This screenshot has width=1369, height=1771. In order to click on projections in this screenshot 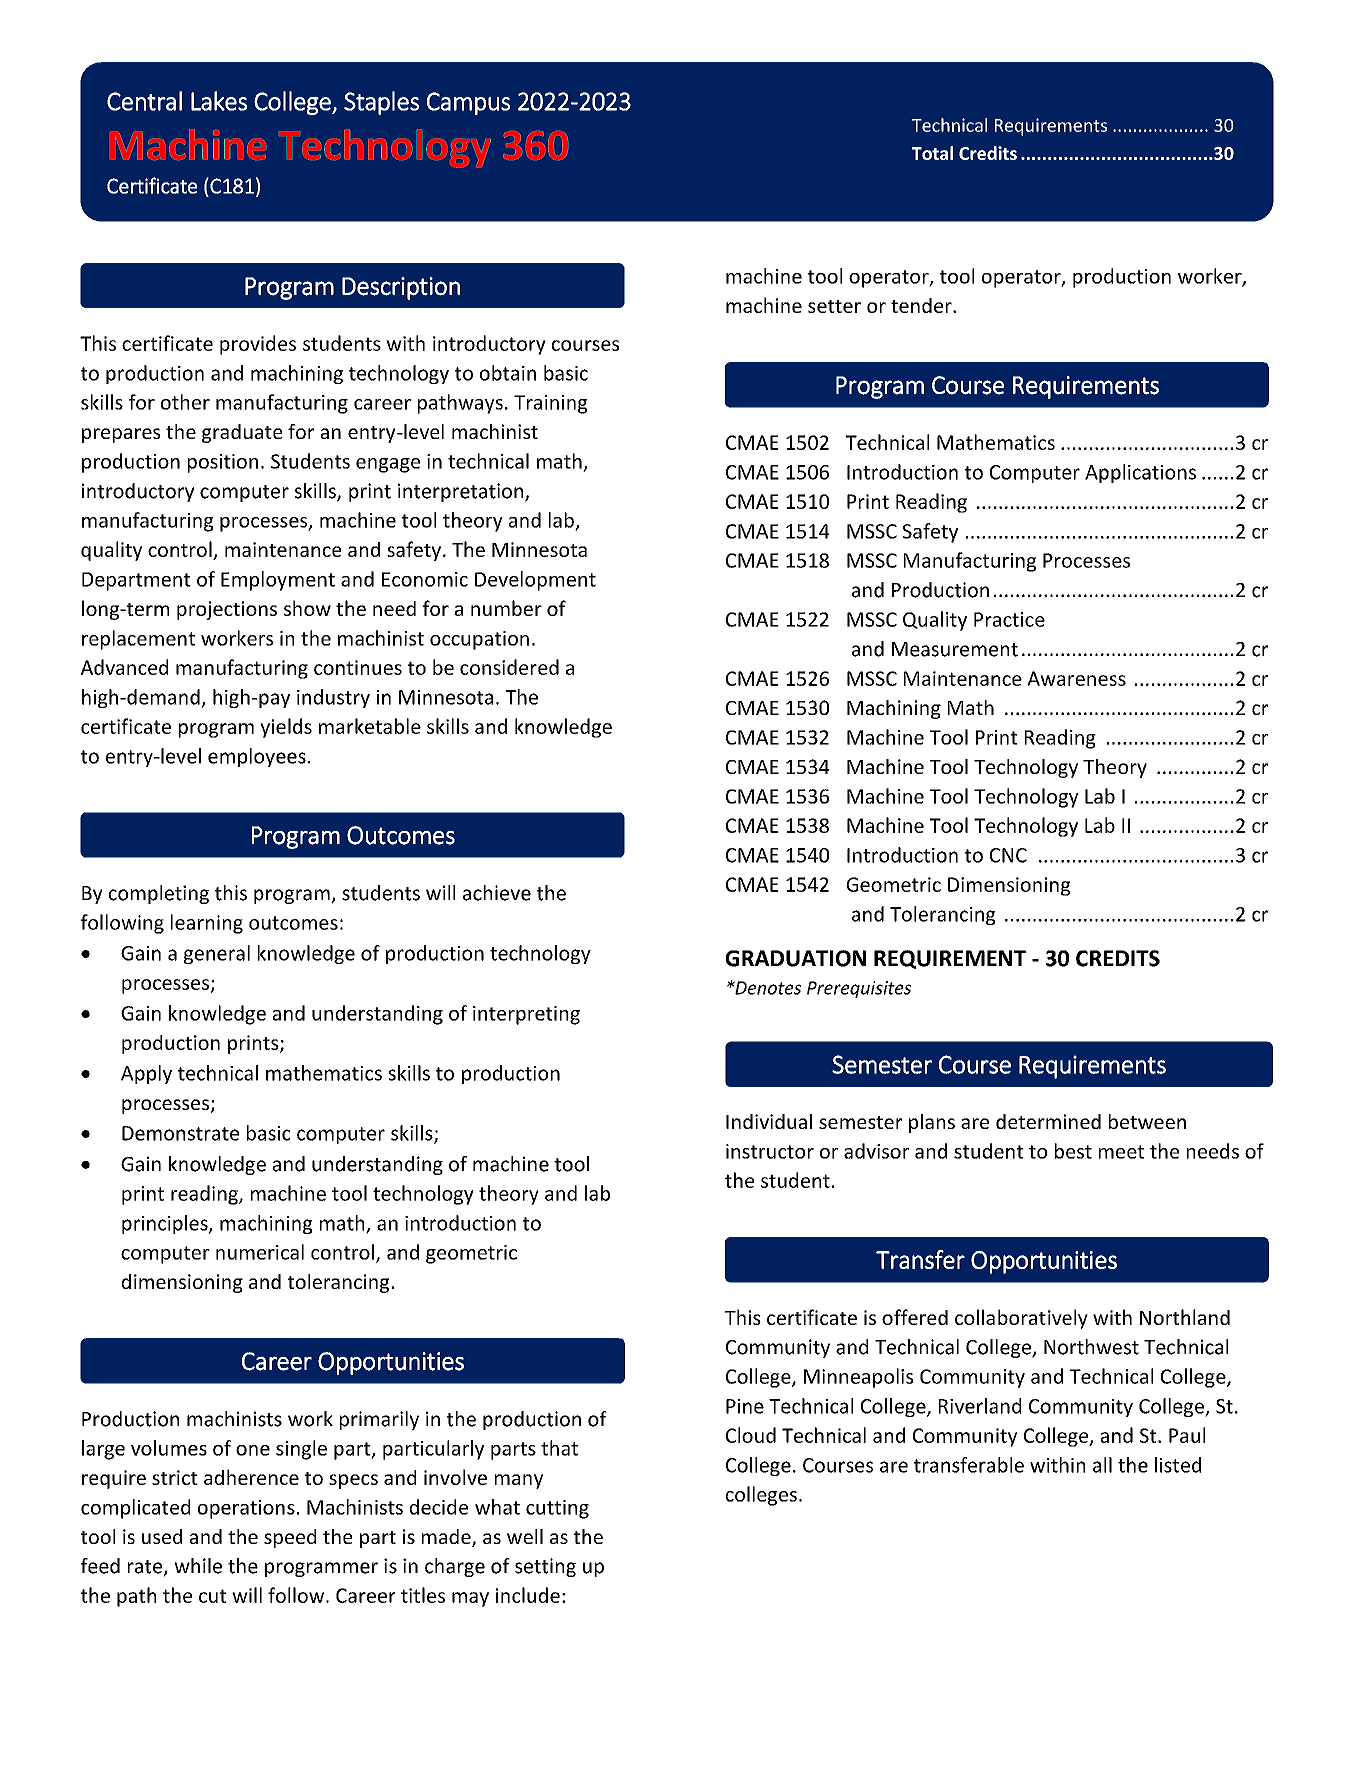, I will do `click(227, 610)`.
